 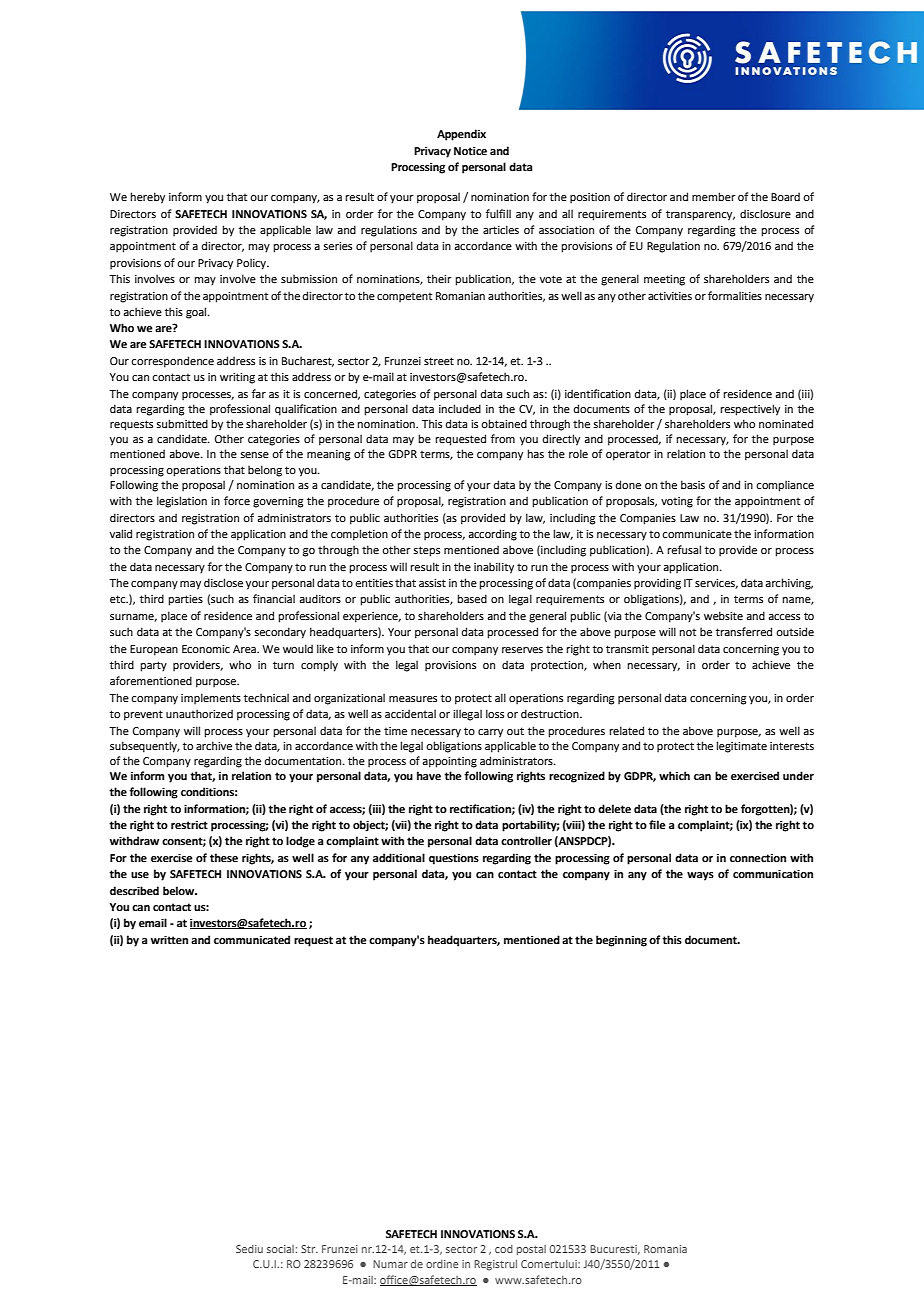 I want to click on Notice, so click(x=470, y=151).
